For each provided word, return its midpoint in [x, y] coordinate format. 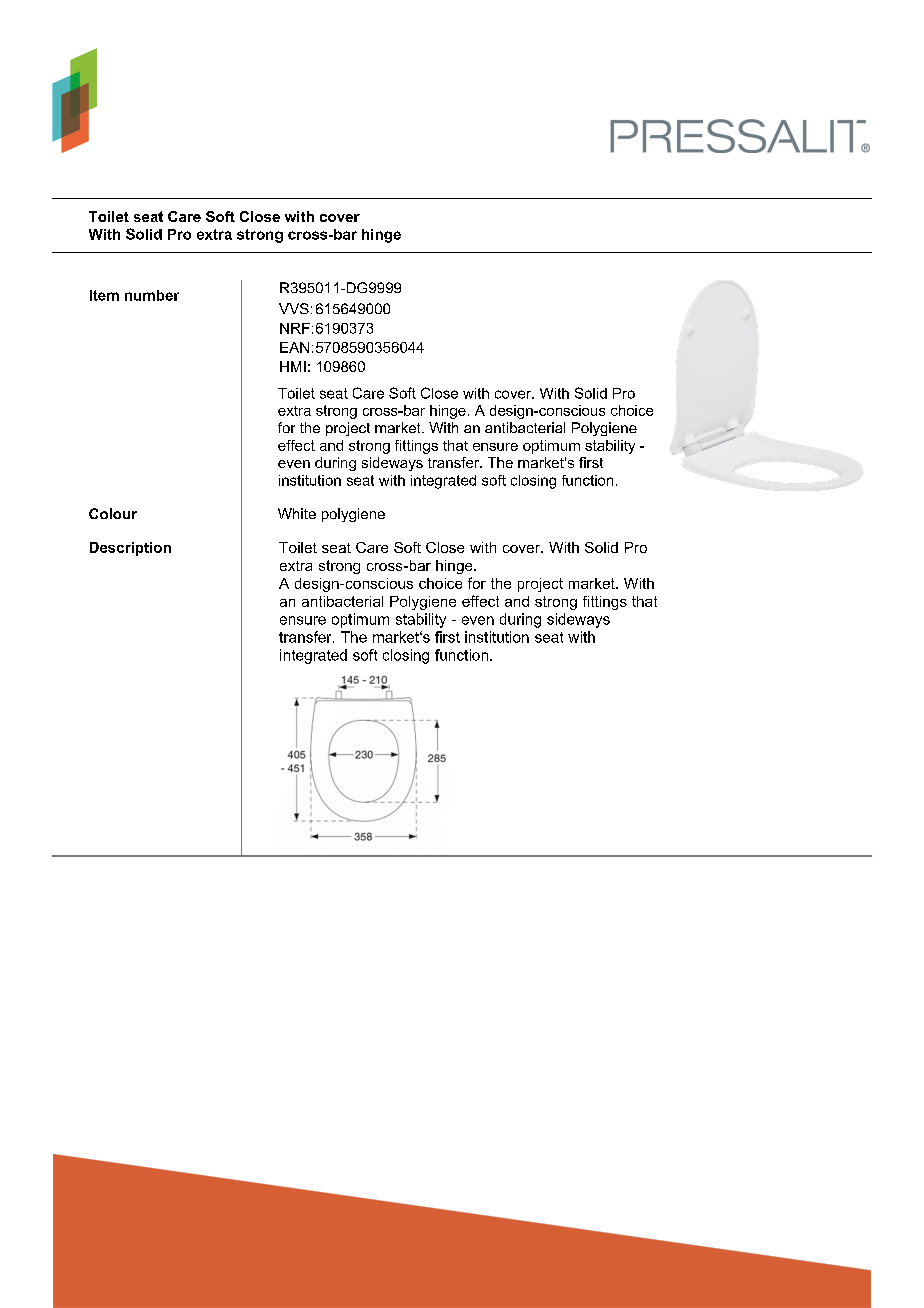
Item [104, 295]
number [152, 295]
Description [130, 549]
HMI [293, 366]
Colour [113, 513]
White [297, 513]
